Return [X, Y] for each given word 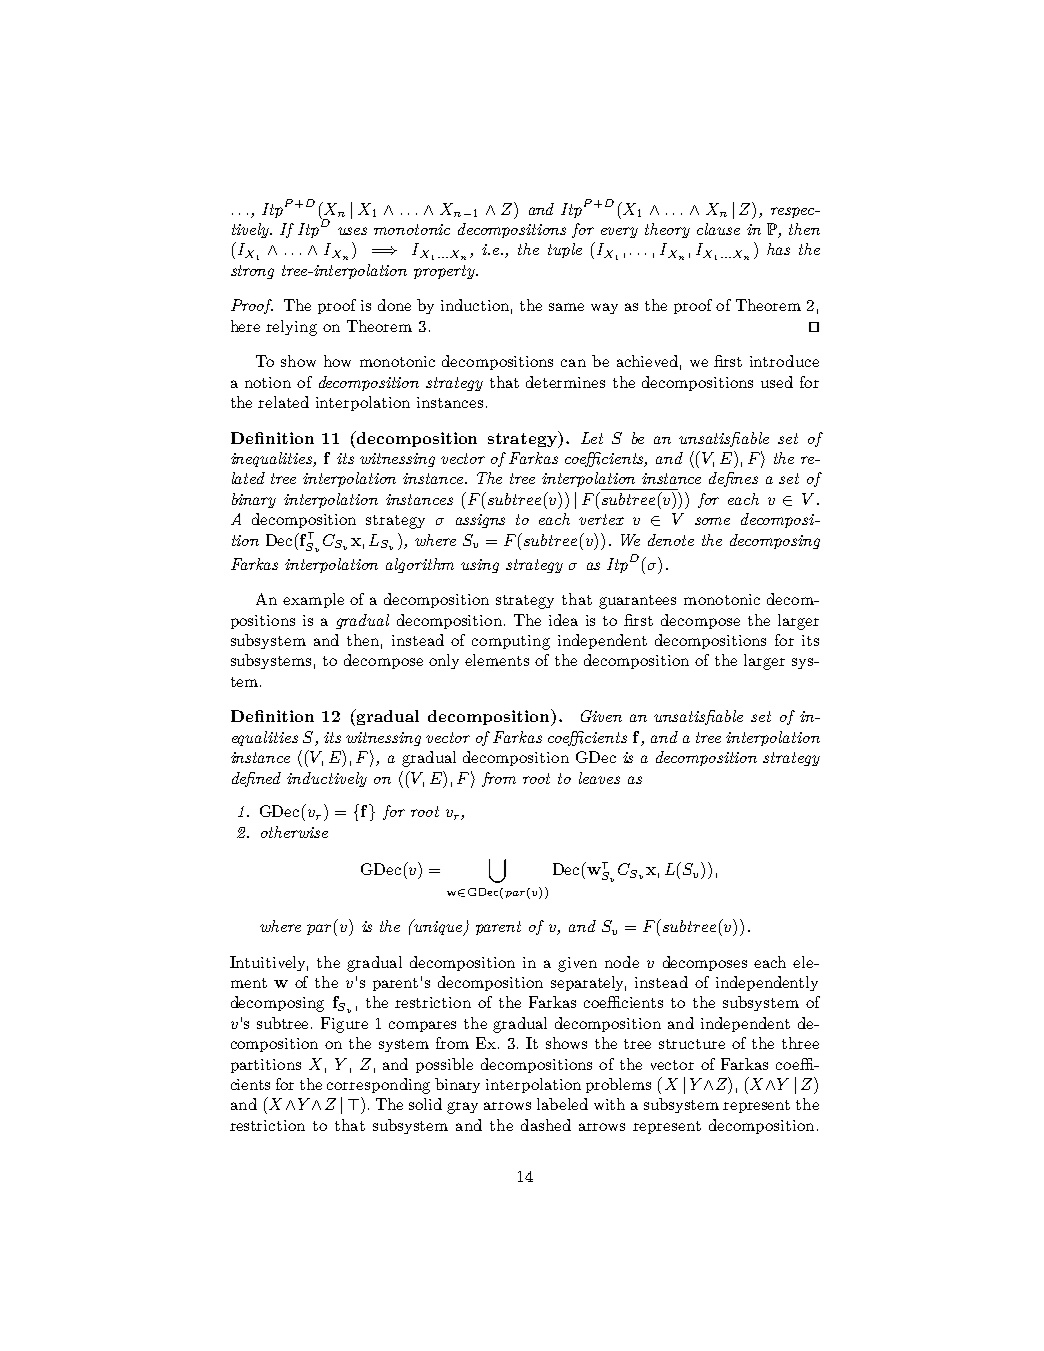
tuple [565, 250]
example [313, 600]
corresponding [378, 1086]
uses [352, 231]
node [622, 962]
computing [511, 642]
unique [439, 927]
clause [718, 229]
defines [733, 479]
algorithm [420, 565]
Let [592, 438]
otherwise [294, 832]
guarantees [637, 602]
